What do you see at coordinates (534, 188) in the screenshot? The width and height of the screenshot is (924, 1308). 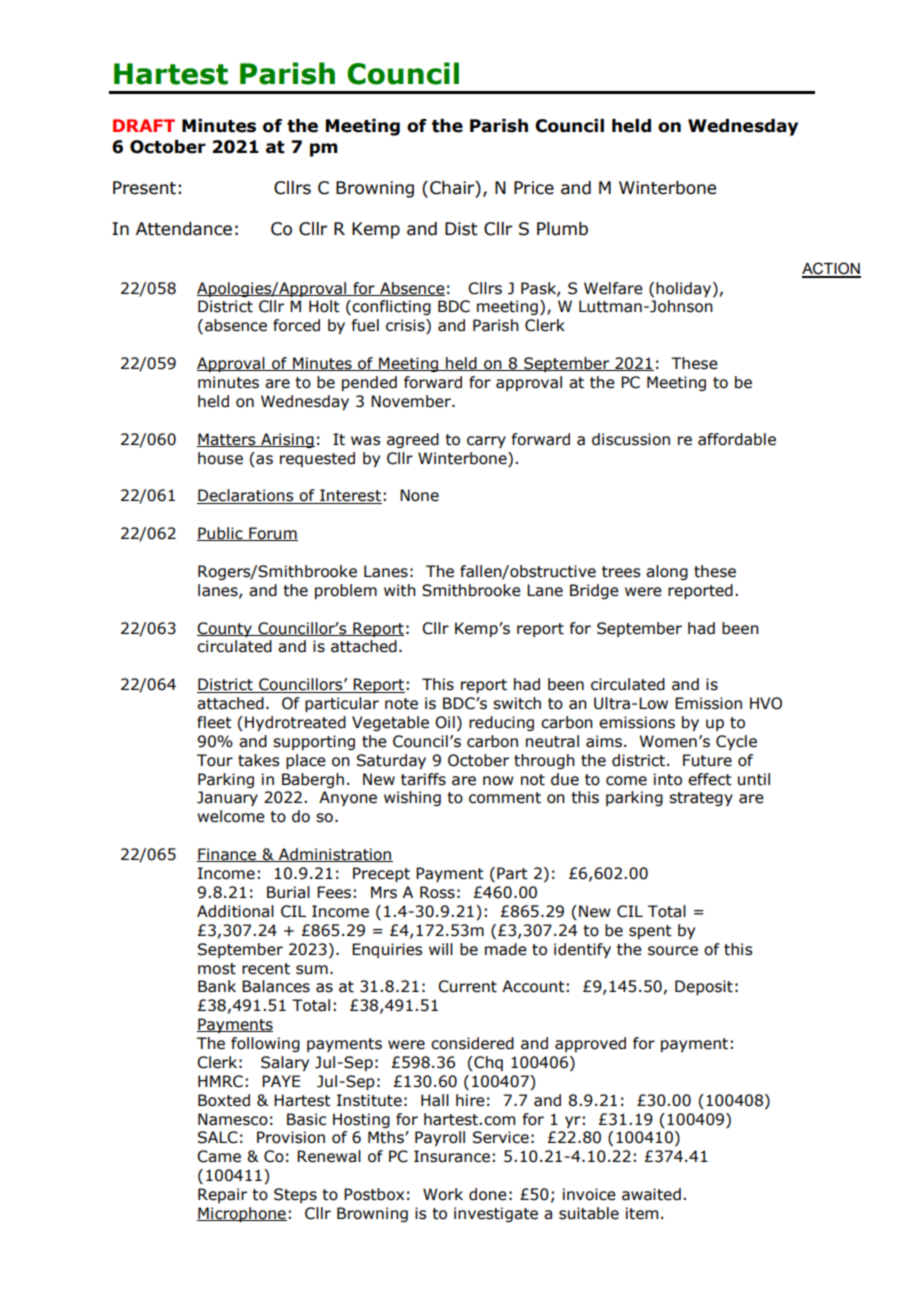 I see `Price` at bounding box center [534, 188].
